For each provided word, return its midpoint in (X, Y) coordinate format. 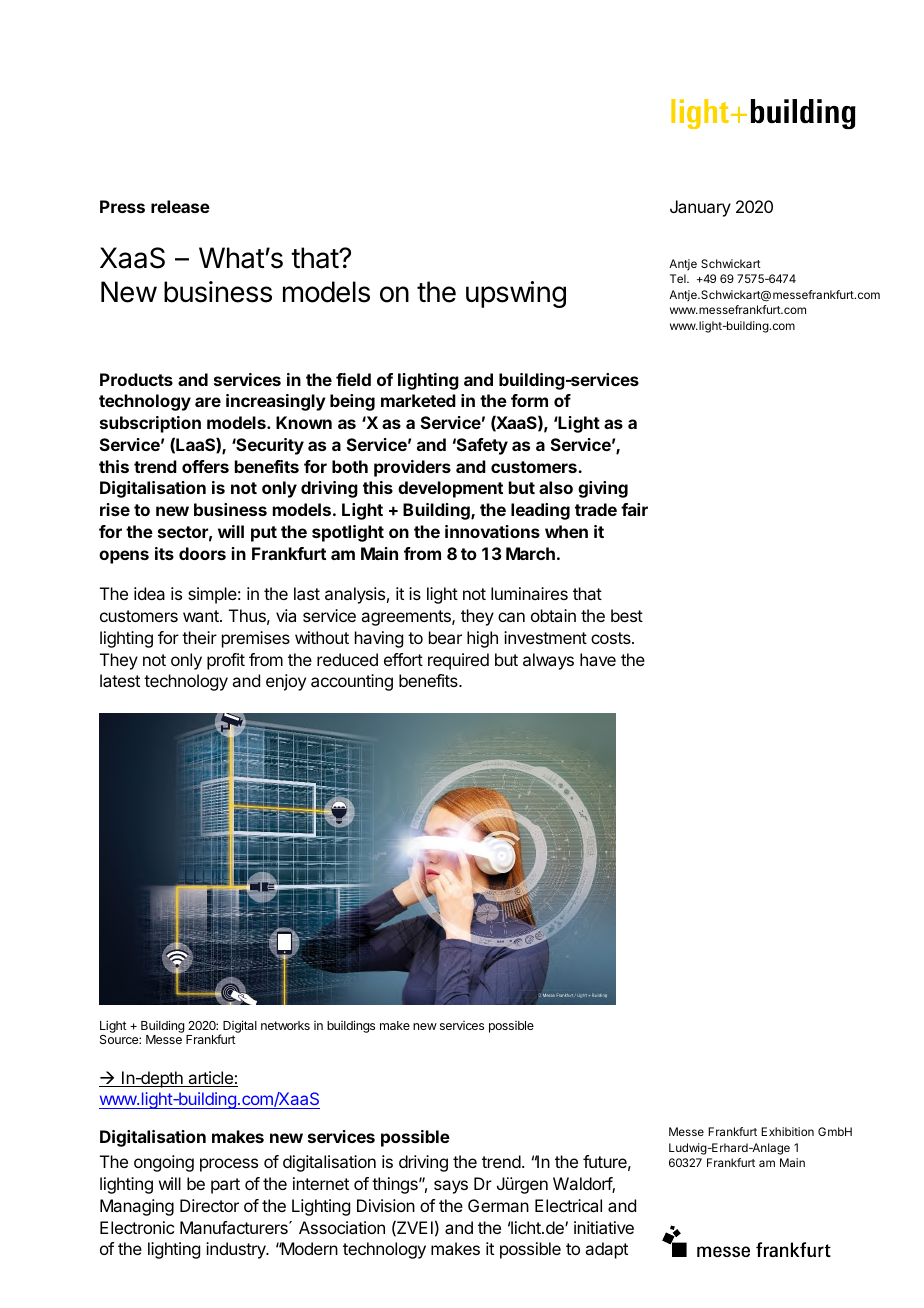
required (458, 661)
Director (209, 1205)
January (700, 208)
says (451, 1187)
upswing (516, 294)
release (180, 206)
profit (226, 661)
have (598, 659)
